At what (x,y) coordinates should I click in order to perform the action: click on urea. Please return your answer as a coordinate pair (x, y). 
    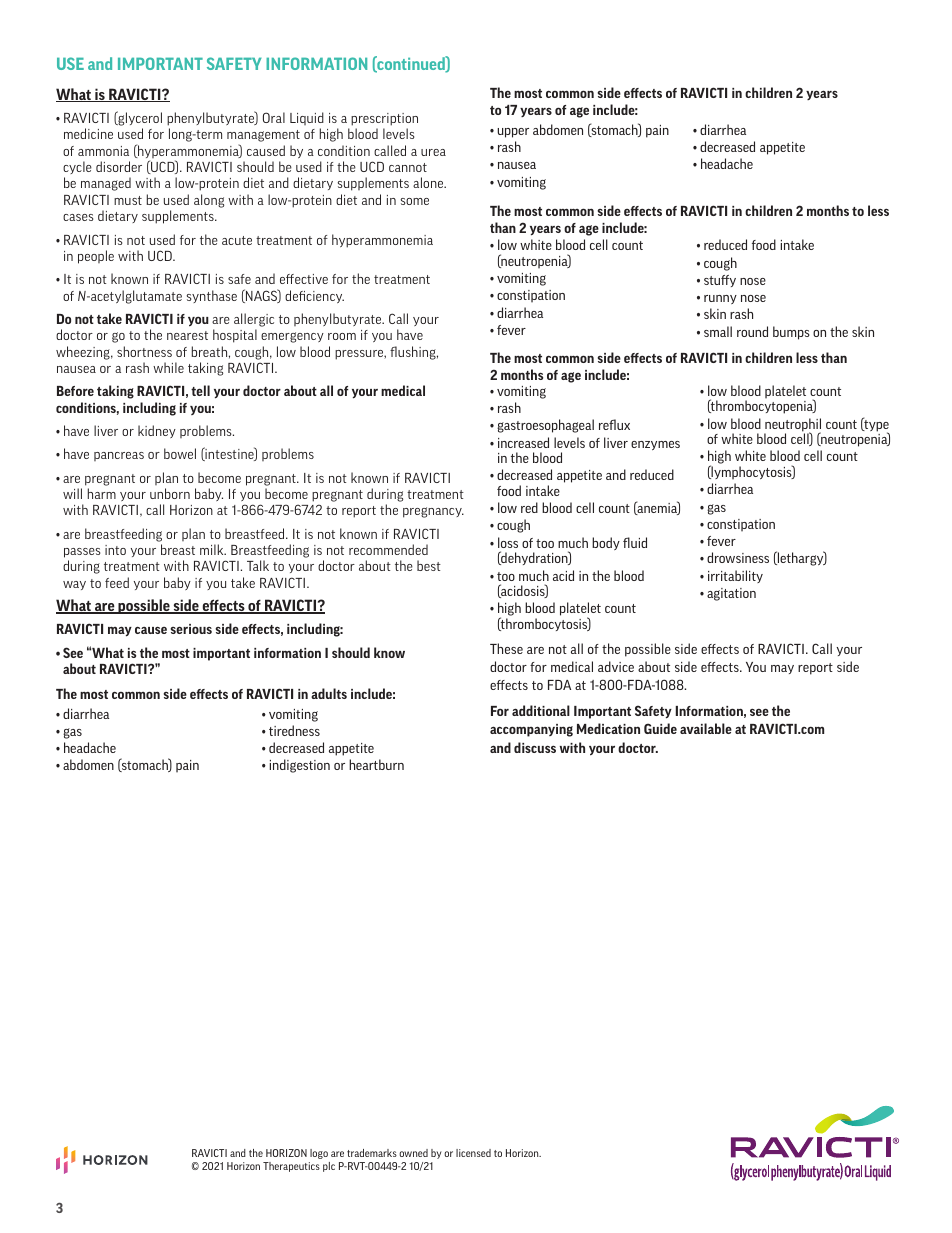
    Looking at the image, I should click on (433, 152).
